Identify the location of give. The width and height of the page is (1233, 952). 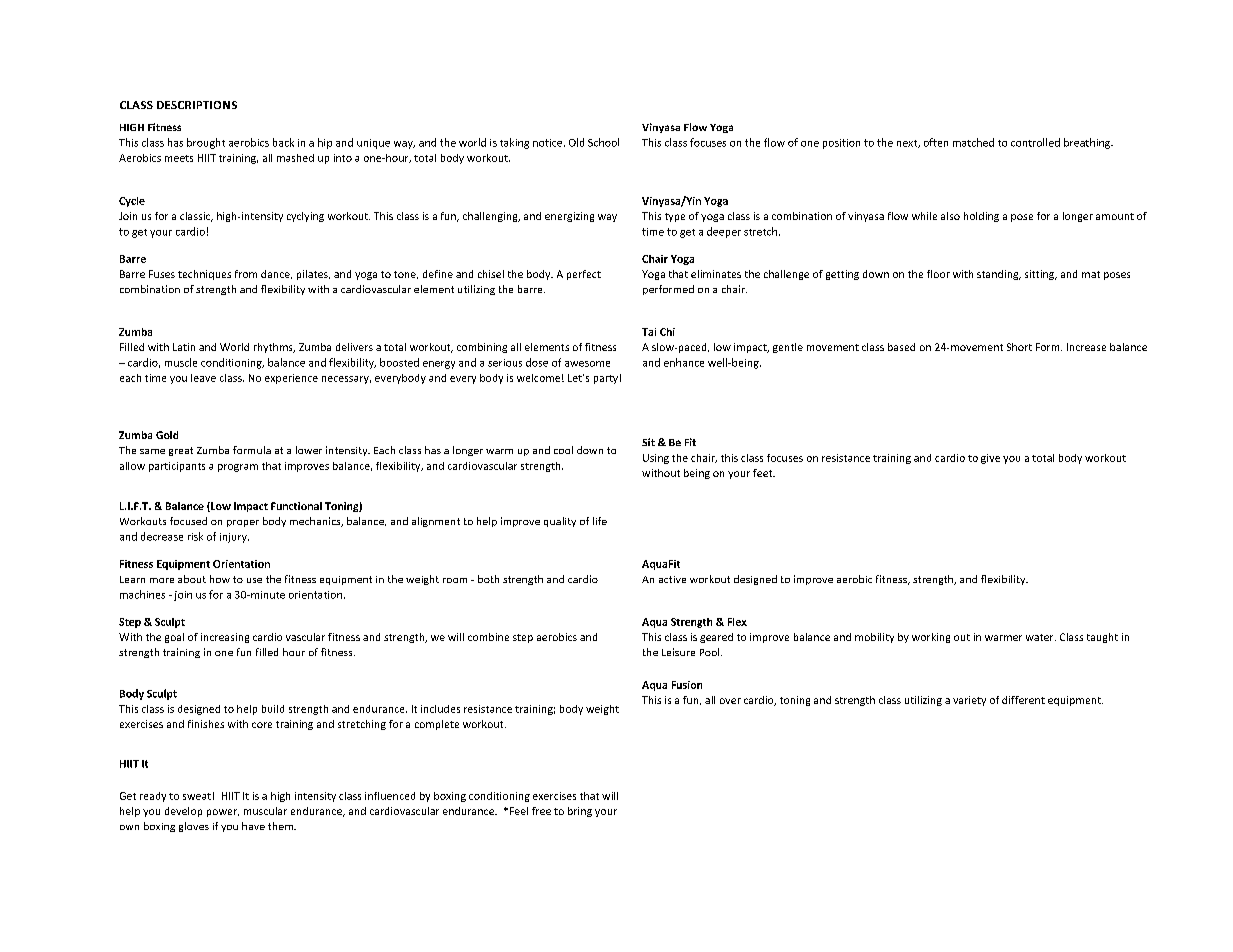
(990, 459).
